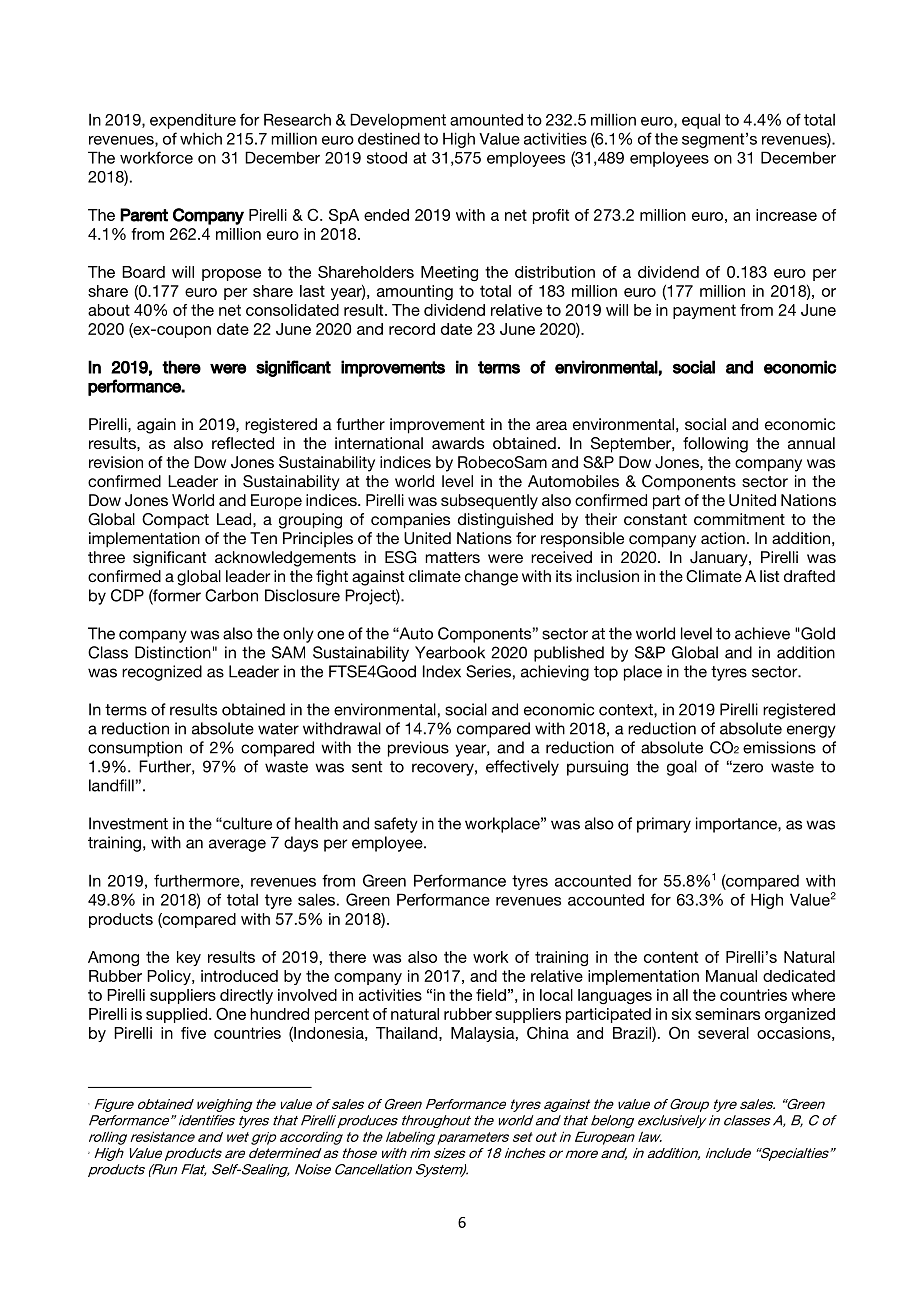 This screenshot has height=1308, width=924. What do you see at coordinates (701, 121) in the screenshot?
I see `equal` at bounding box center [701, 121].
